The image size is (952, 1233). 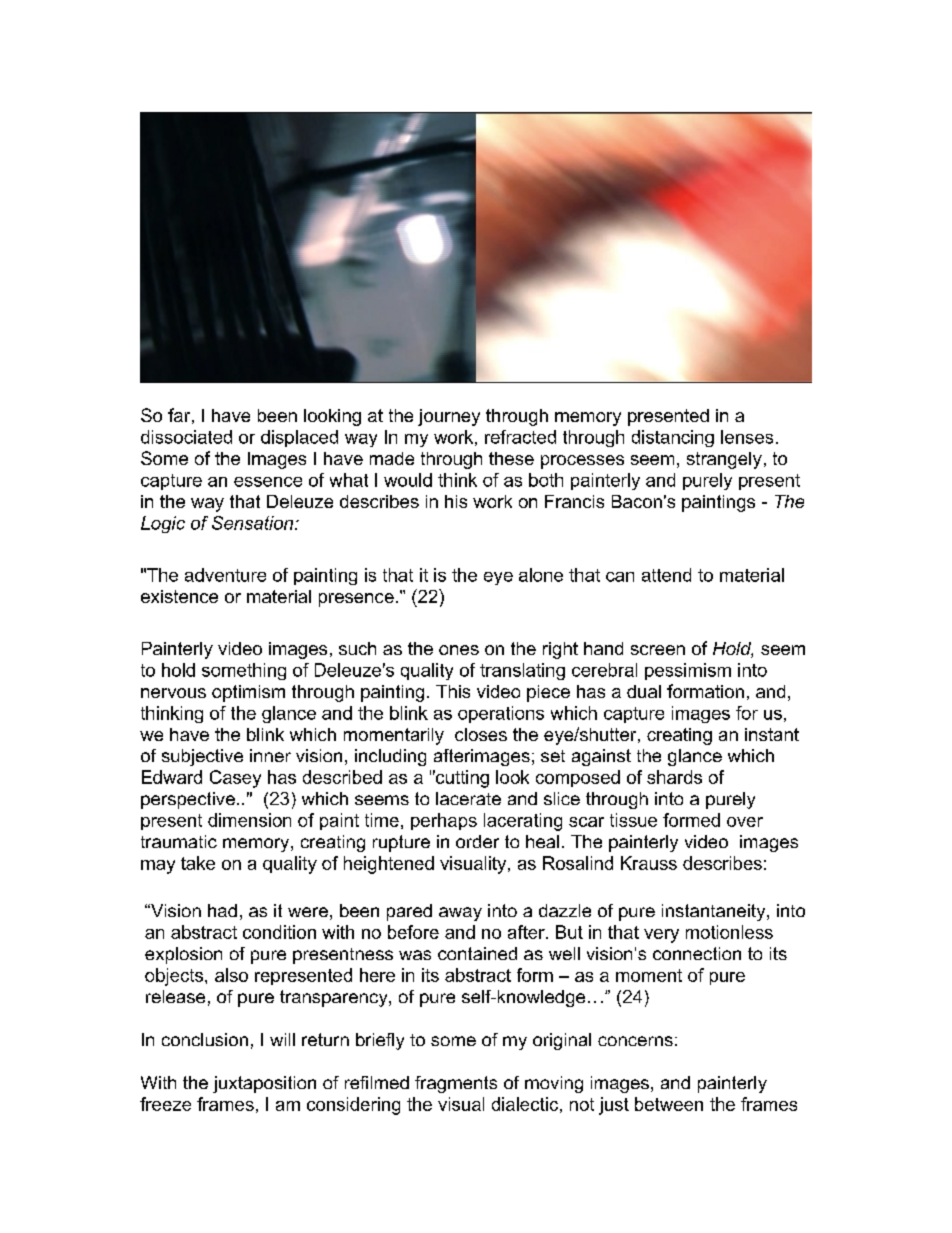 What do you see at coordinates (658, 650) in the screenshot?
I see `screen` at bounding box center [658, 650].
